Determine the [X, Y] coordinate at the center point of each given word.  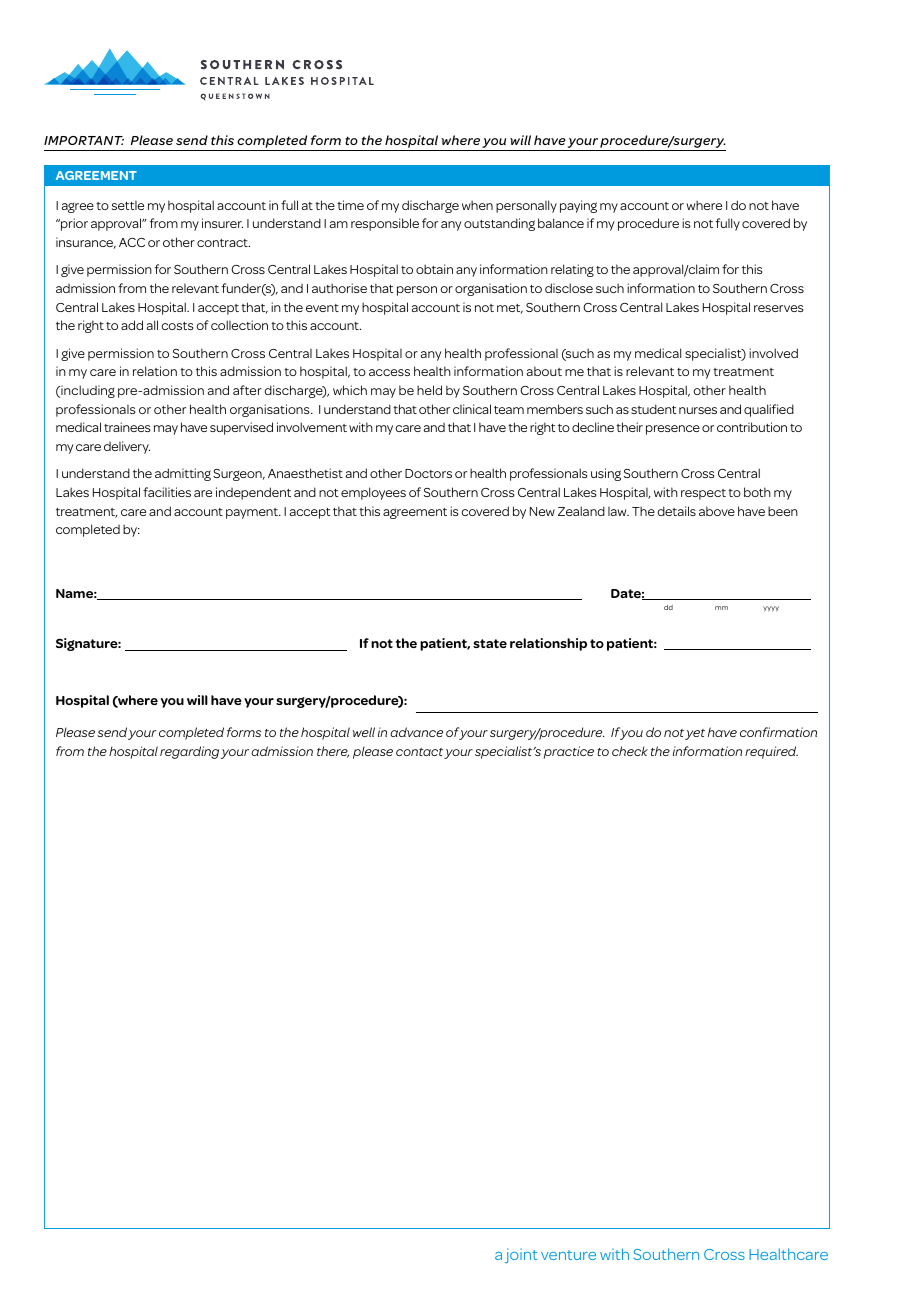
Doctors [428, 473]
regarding [189, 752]
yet [695, 734]
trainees [127, 427]
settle [128, 205]
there [333, 752]
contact [419, 752]
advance [416, 732]
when [477, 205]
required [771, 752]
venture [568, 1255]
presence [673, 430]
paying [578, 206]
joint [521, 1255]
